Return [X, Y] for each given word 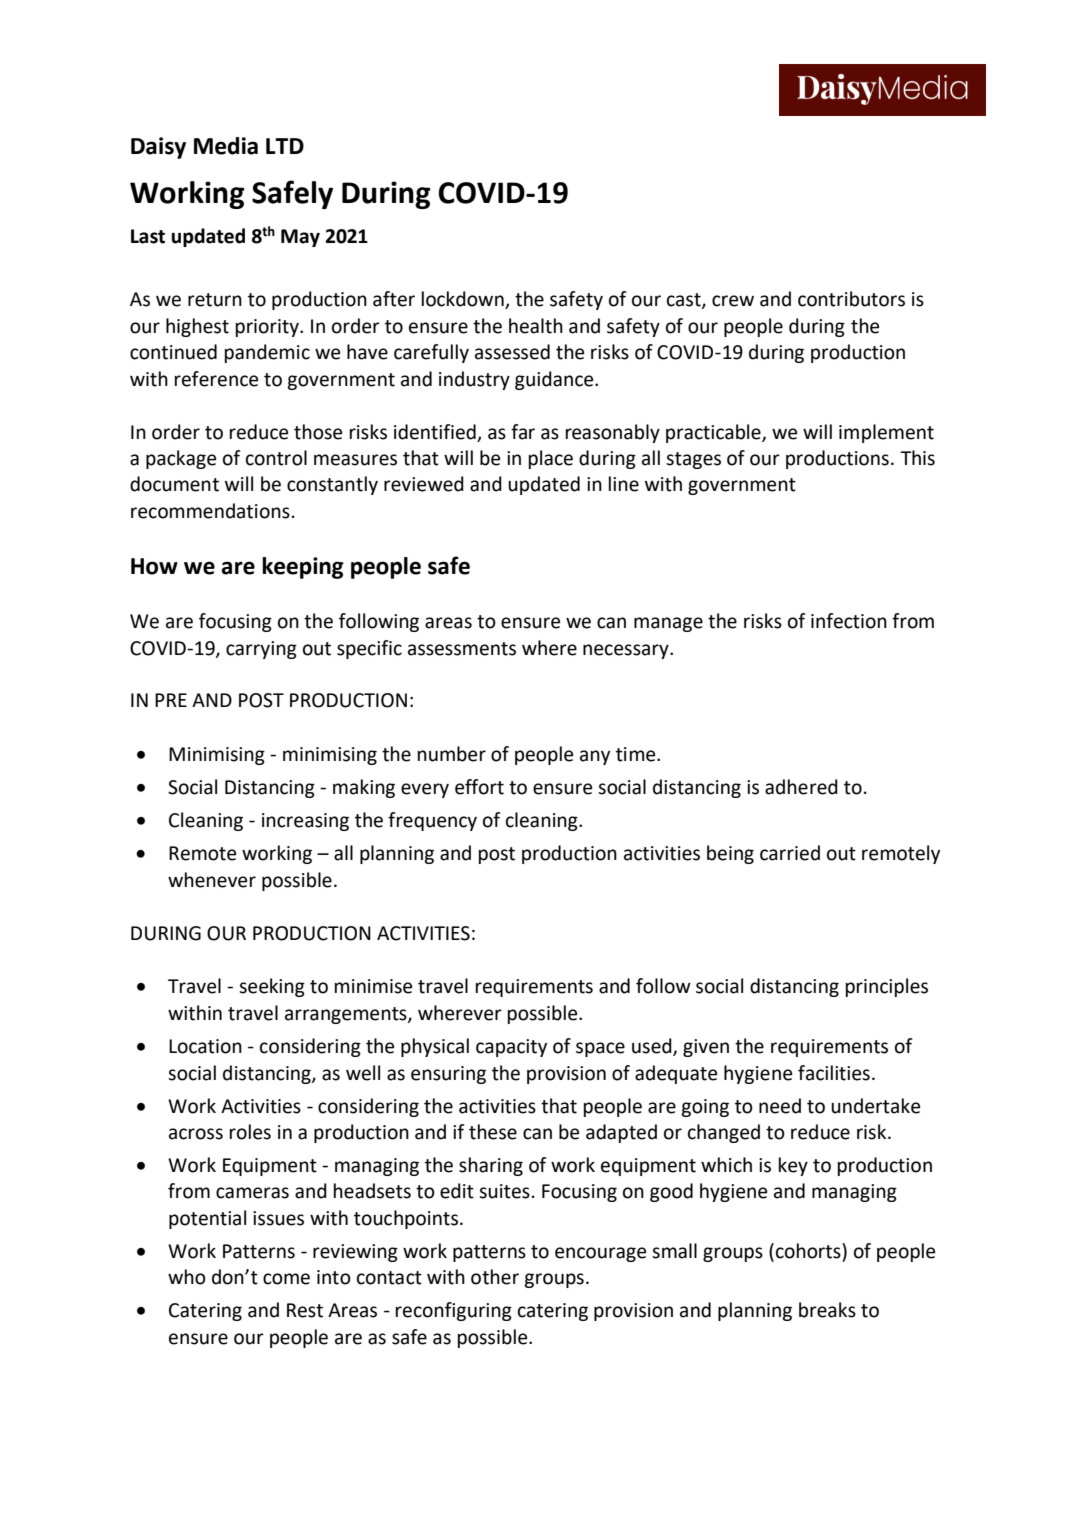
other [495, 1277]
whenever [212, 880]
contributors [851, 299]
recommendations [210, 511]
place [551, 459]
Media [226, 146]
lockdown [464, 300]
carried [790, 853]
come [286, 1279]
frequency [432, 821]
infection [849, 621]
